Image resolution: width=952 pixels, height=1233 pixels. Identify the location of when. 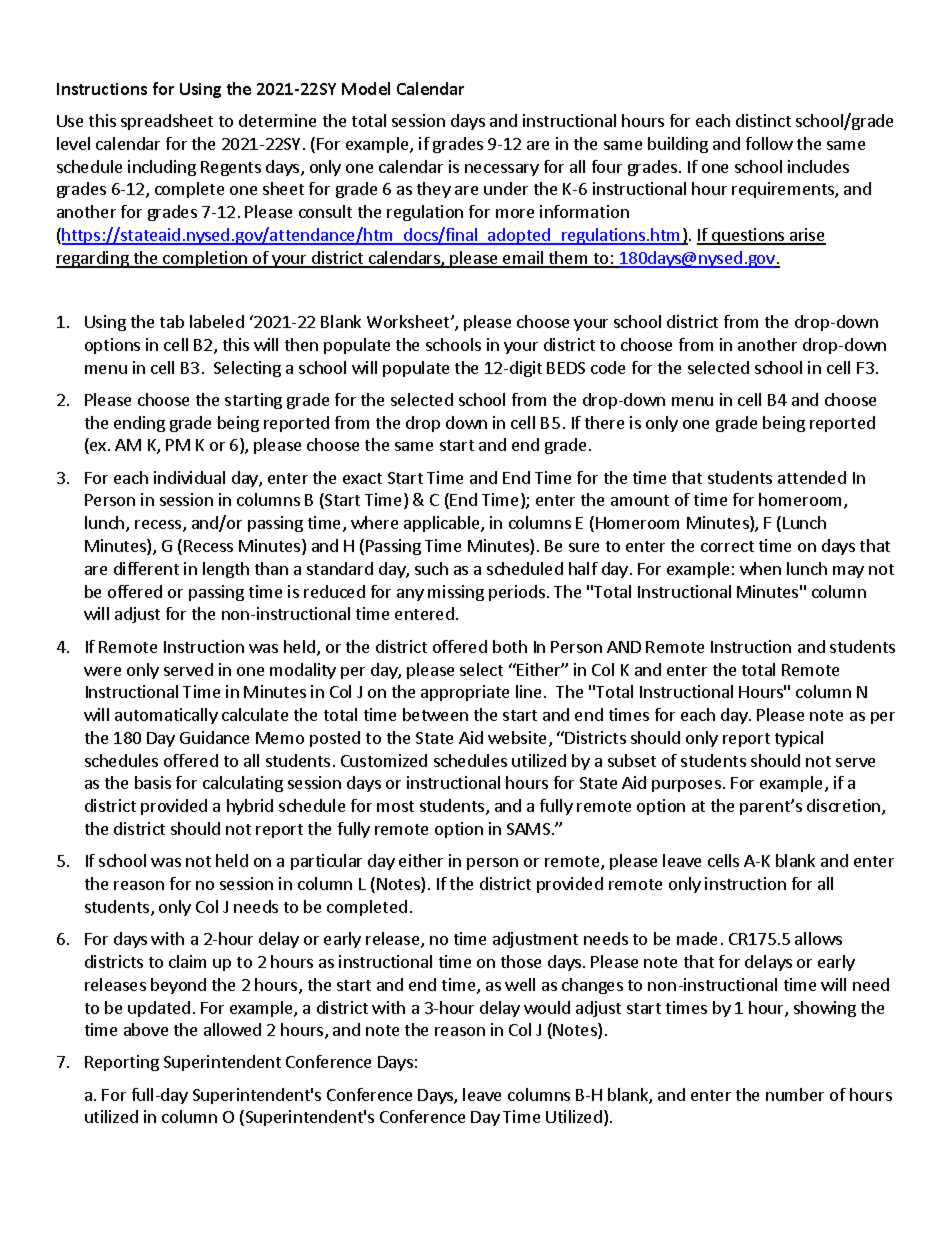
(760, 568).
